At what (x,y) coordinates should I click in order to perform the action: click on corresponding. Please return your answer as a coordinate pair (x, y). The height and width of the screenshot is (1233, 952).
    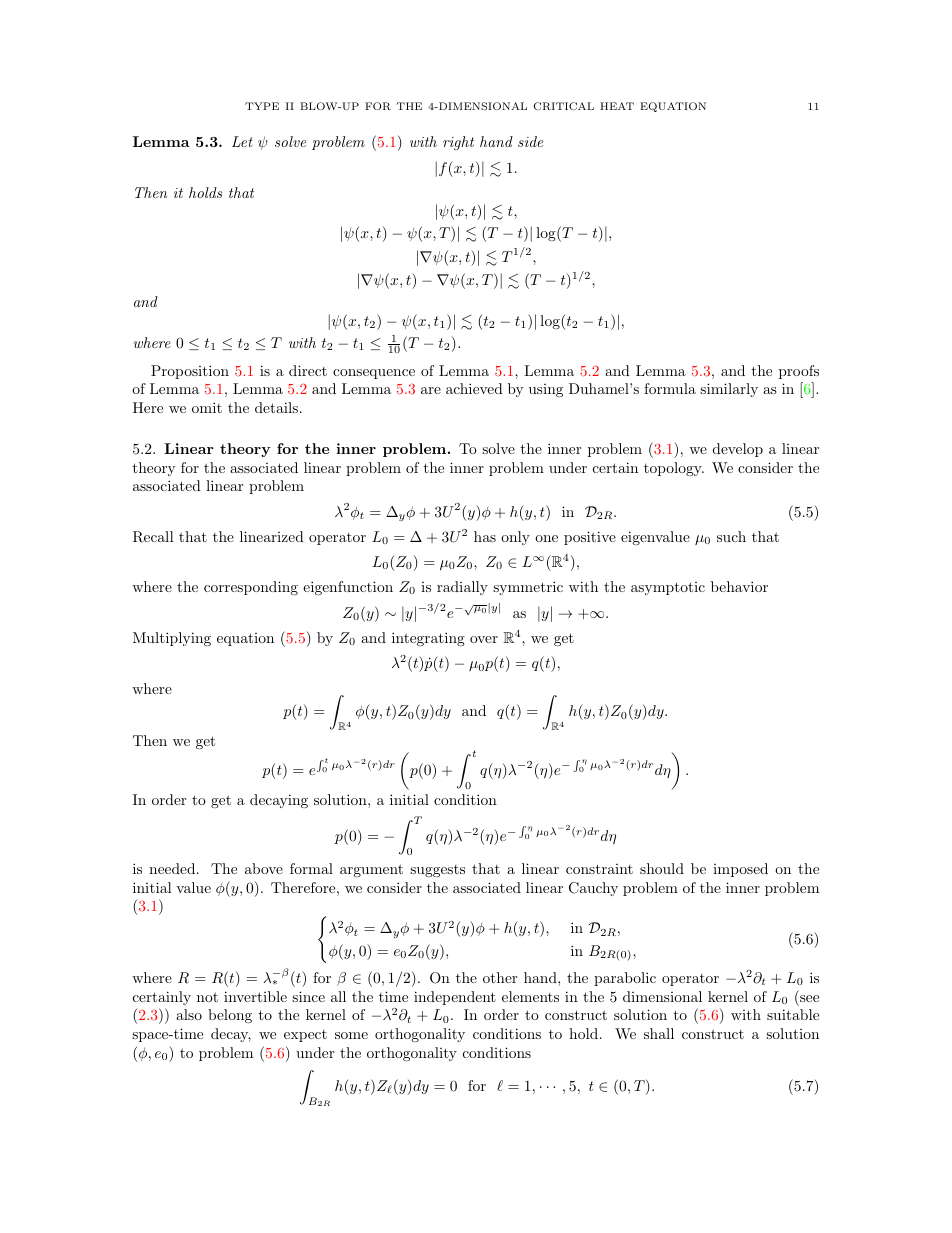
    Looking at the image, I should click on (251, 588).
